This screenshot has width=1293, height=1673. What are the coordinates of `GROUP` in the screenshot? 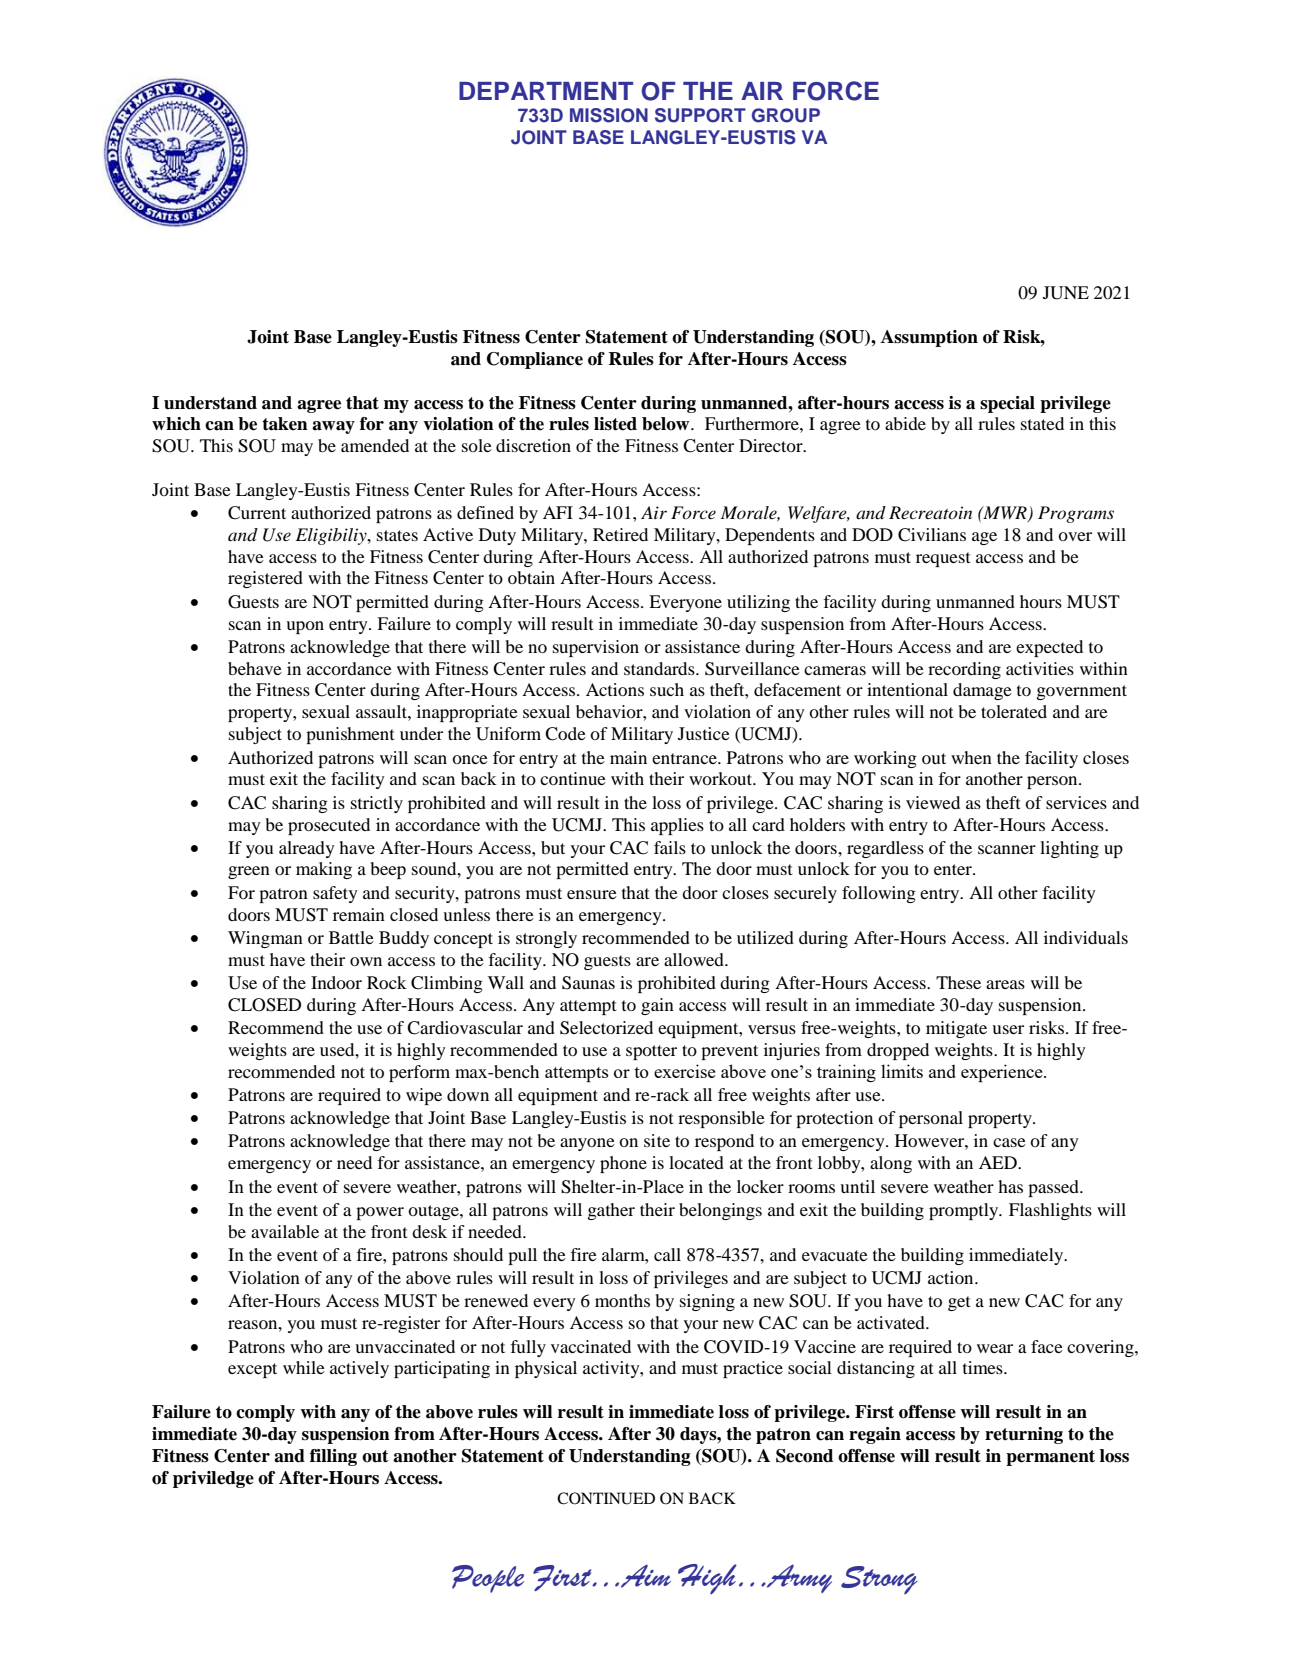 It's located at (786, 115).
